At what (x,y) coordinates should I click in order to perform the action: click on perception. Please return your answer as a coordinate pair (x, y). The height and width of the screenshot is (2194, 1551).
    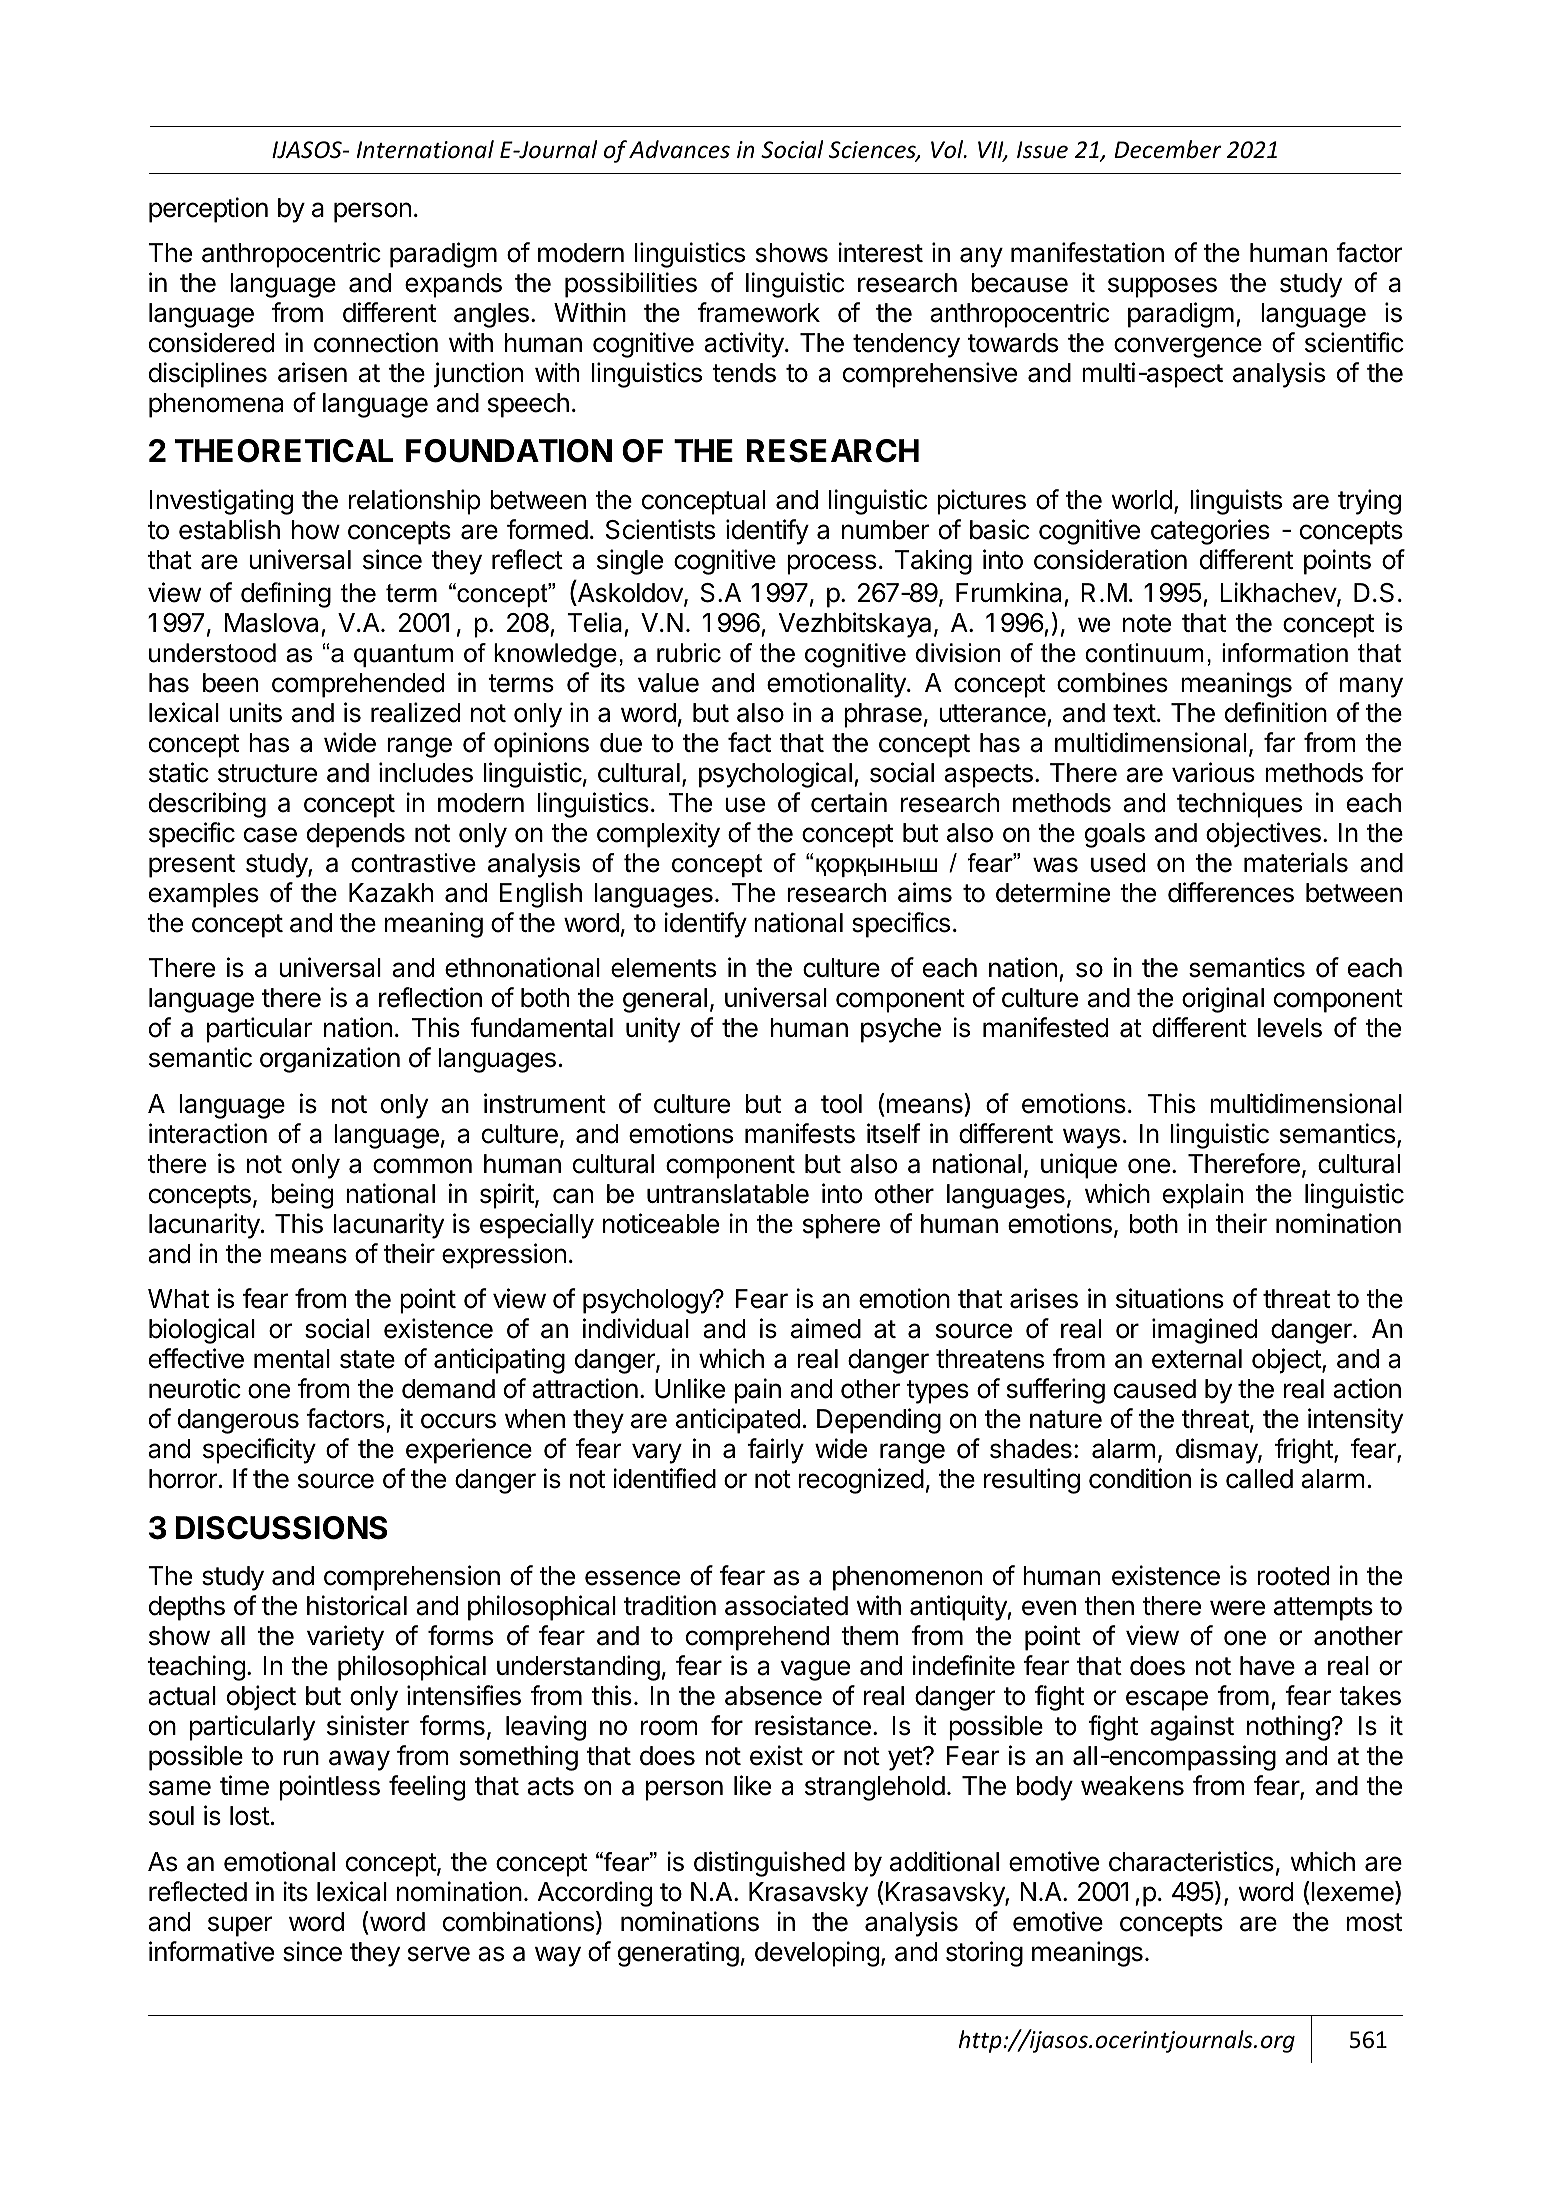
    Looking at the image, I should click on (208, 210).
